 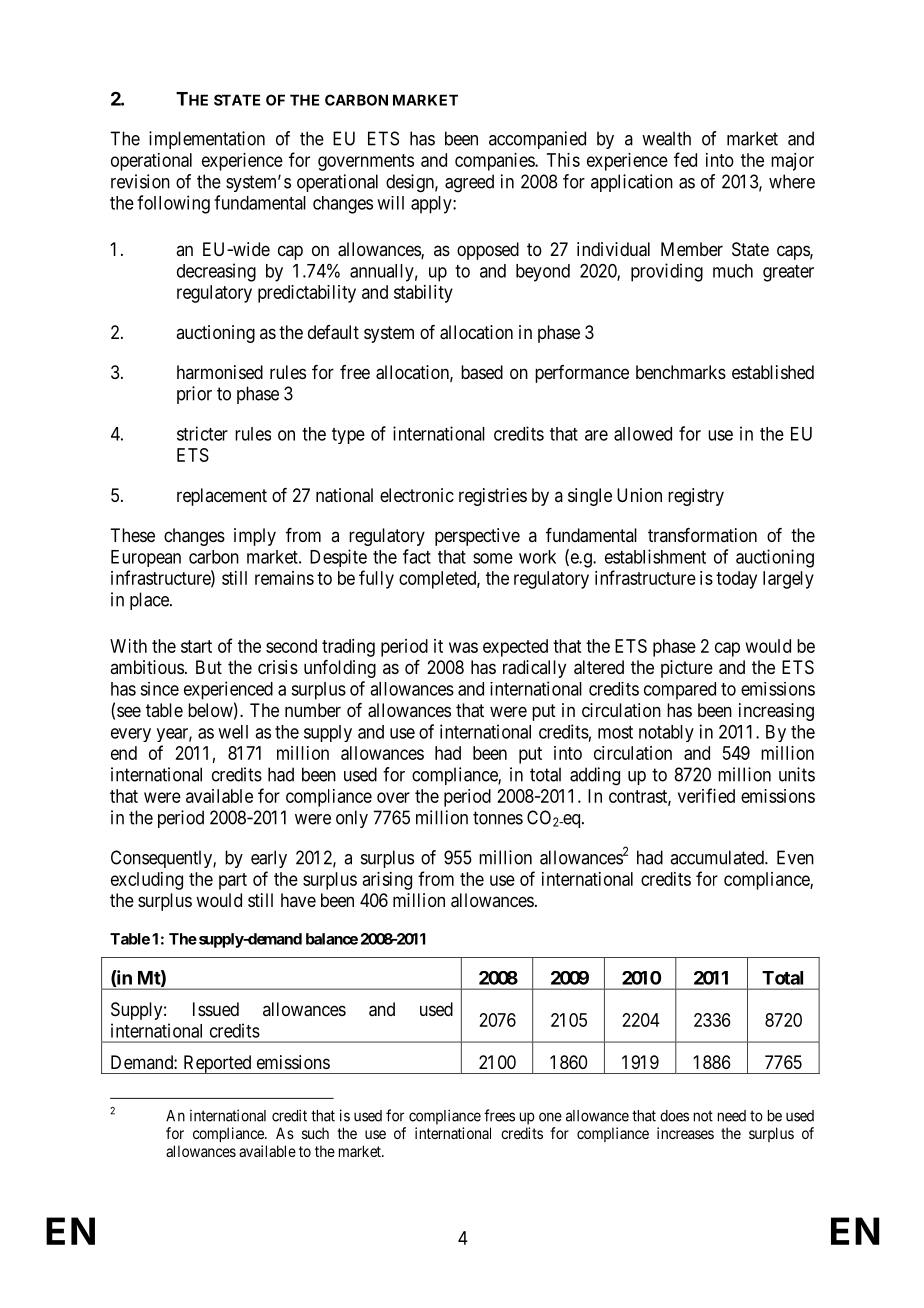 I want to click on benchmarks, so click(x=681, y=372).
